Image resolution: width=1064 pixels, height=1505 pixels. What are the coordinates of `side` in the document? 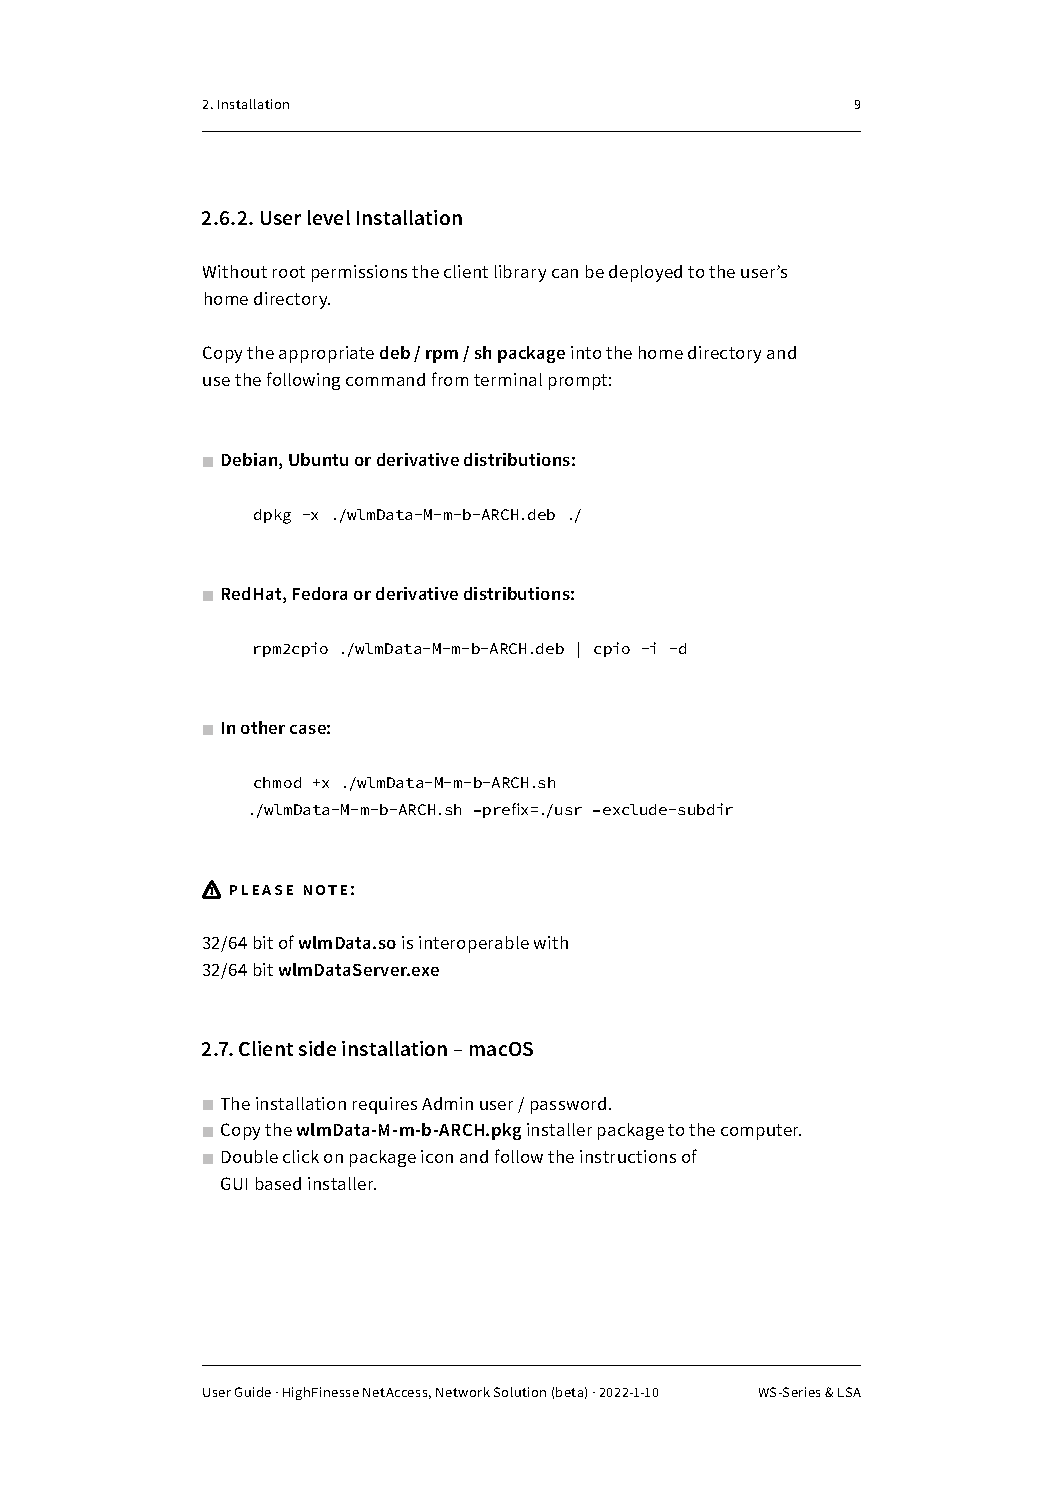 It's located at (317, 1048).
